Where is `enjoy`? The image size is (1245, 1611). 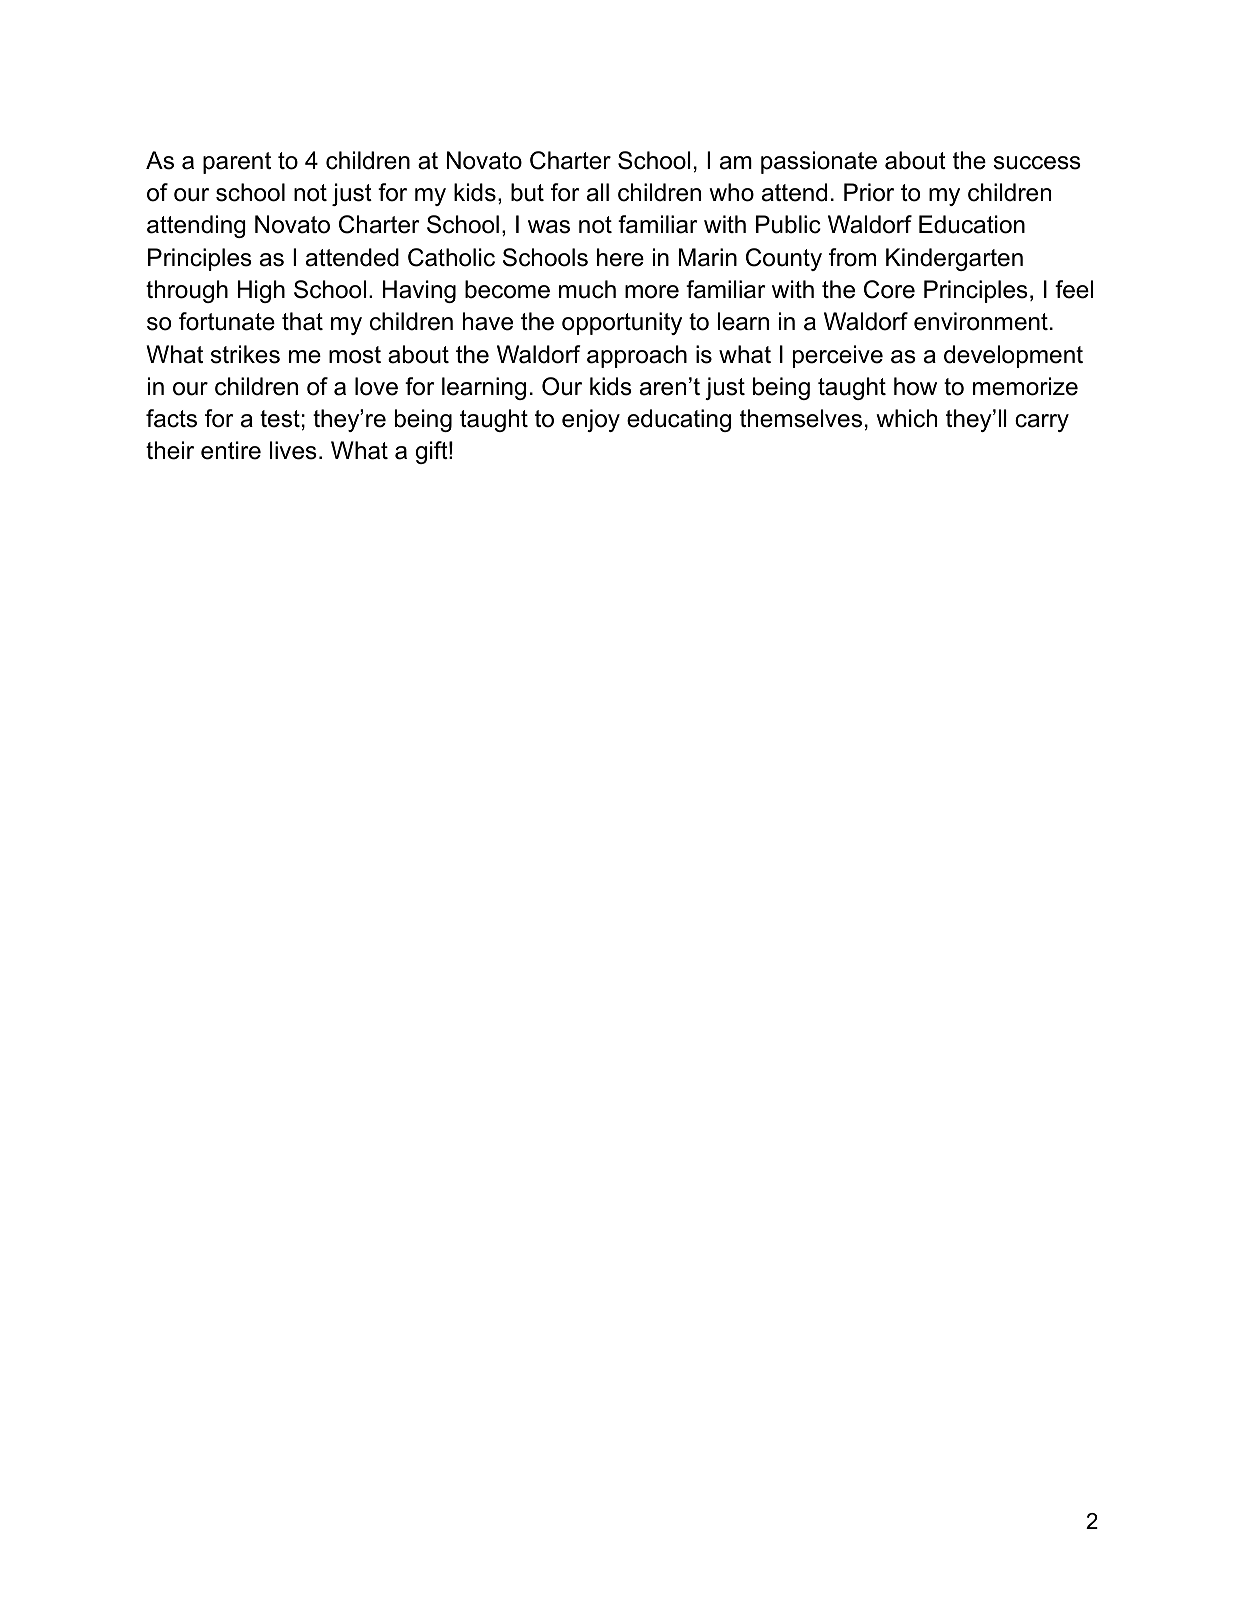 enjoy is located at coordinates (591, 420).
